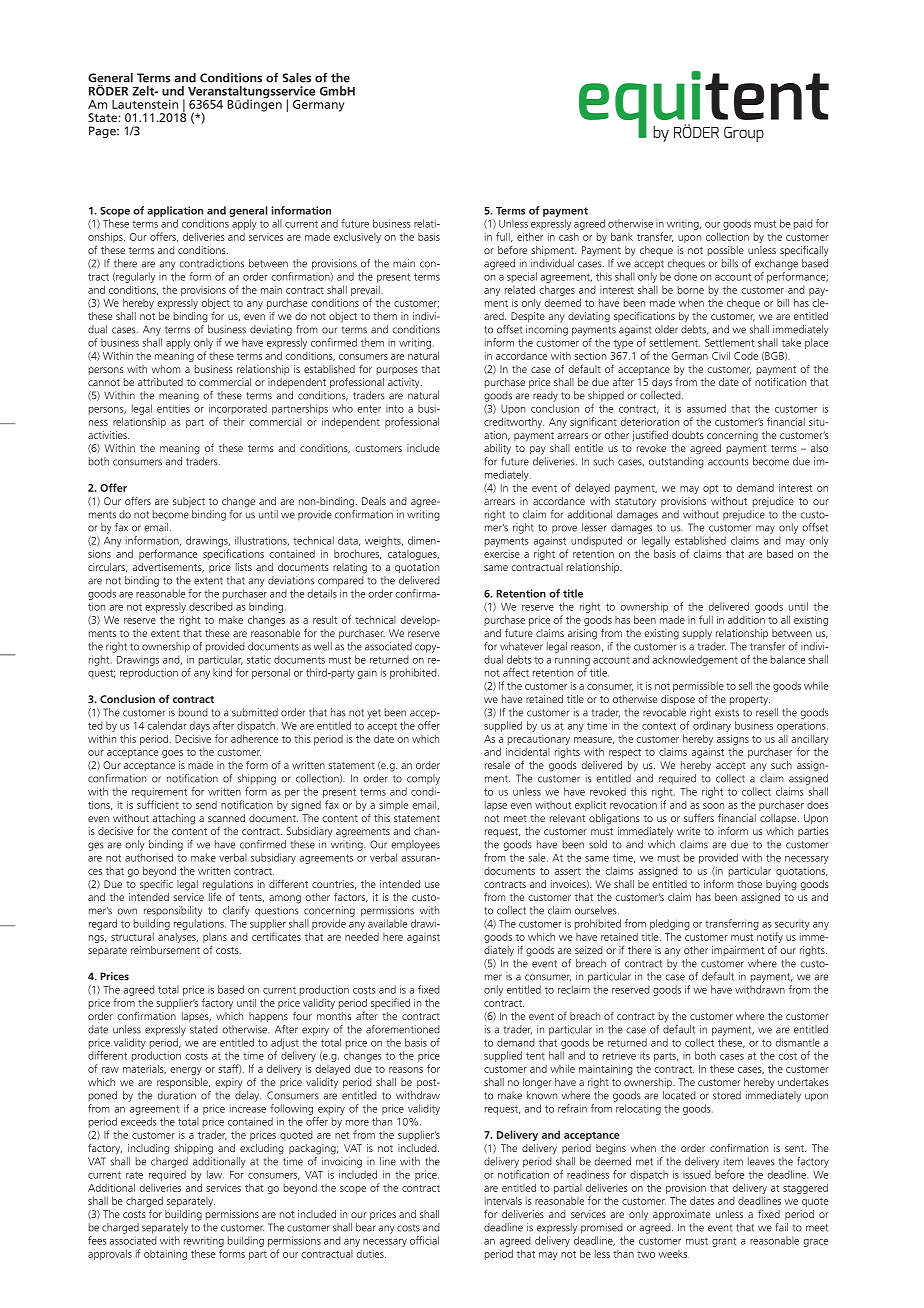  I want to click on comply, so click(423, 779).
